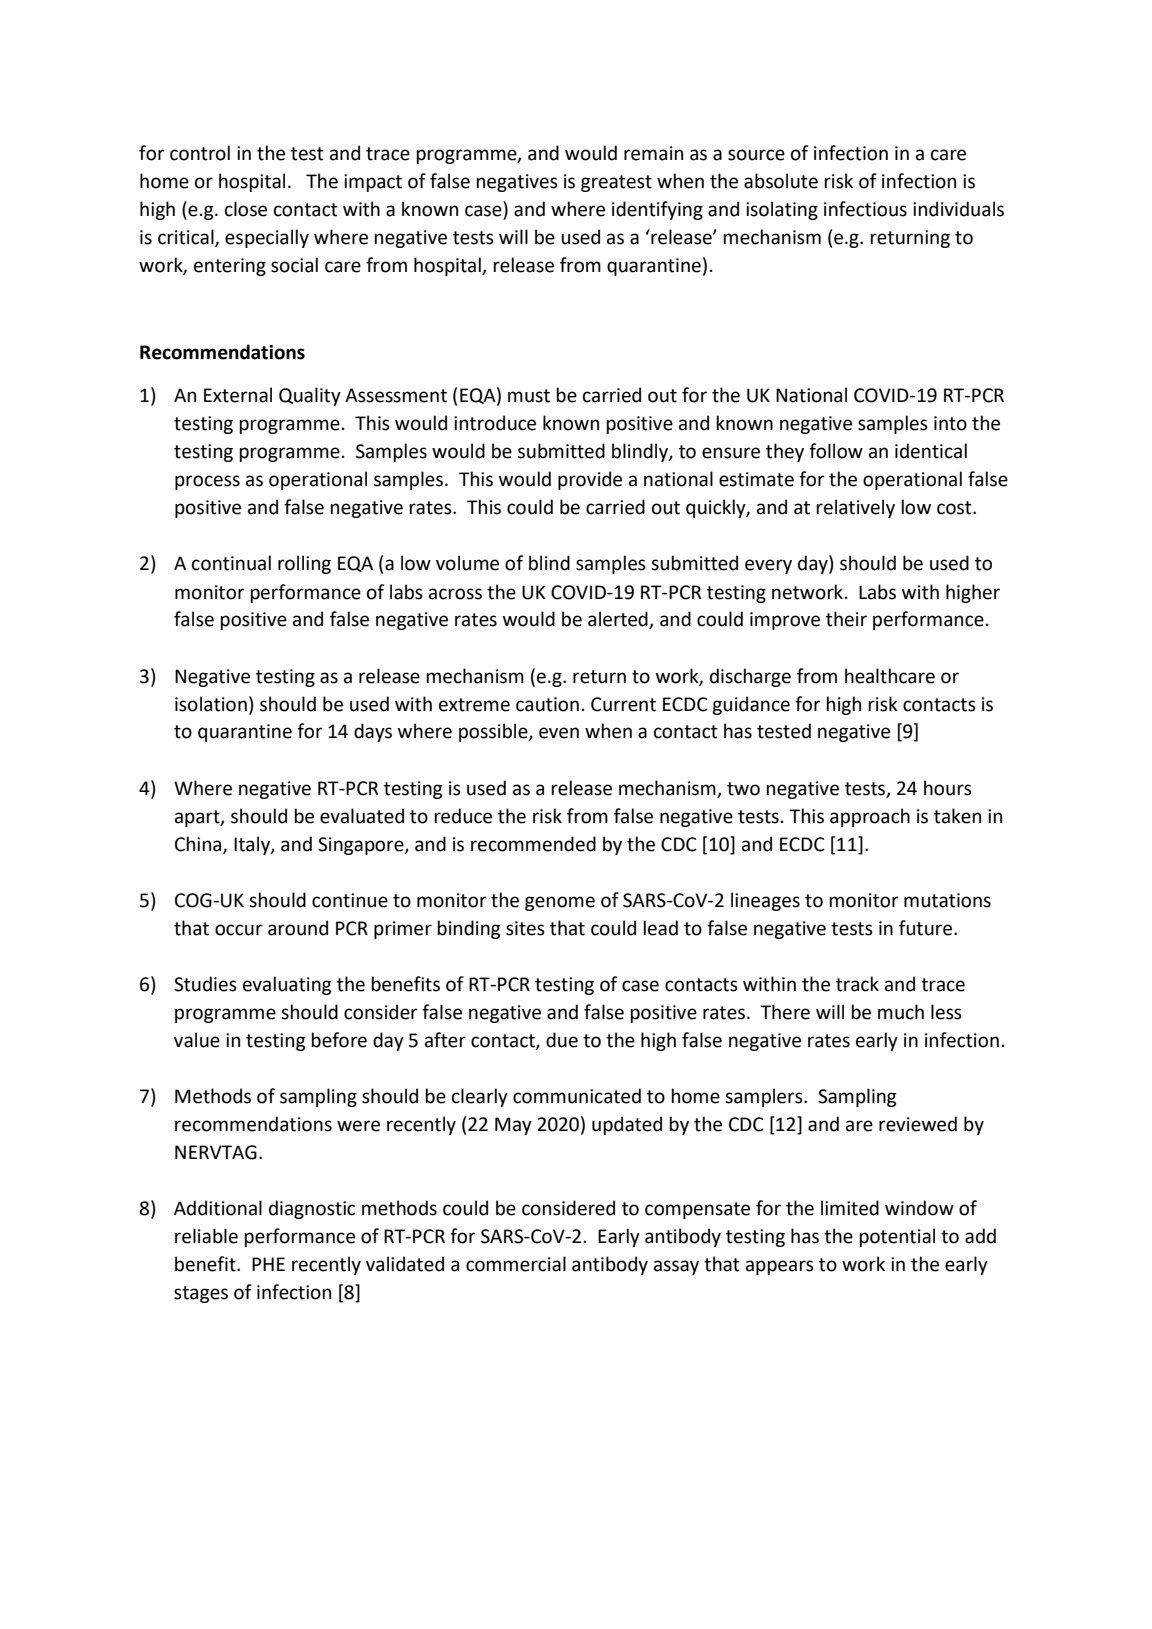 The image size is (1152, 1629). I want to click on isolation, so click(211, 704).
